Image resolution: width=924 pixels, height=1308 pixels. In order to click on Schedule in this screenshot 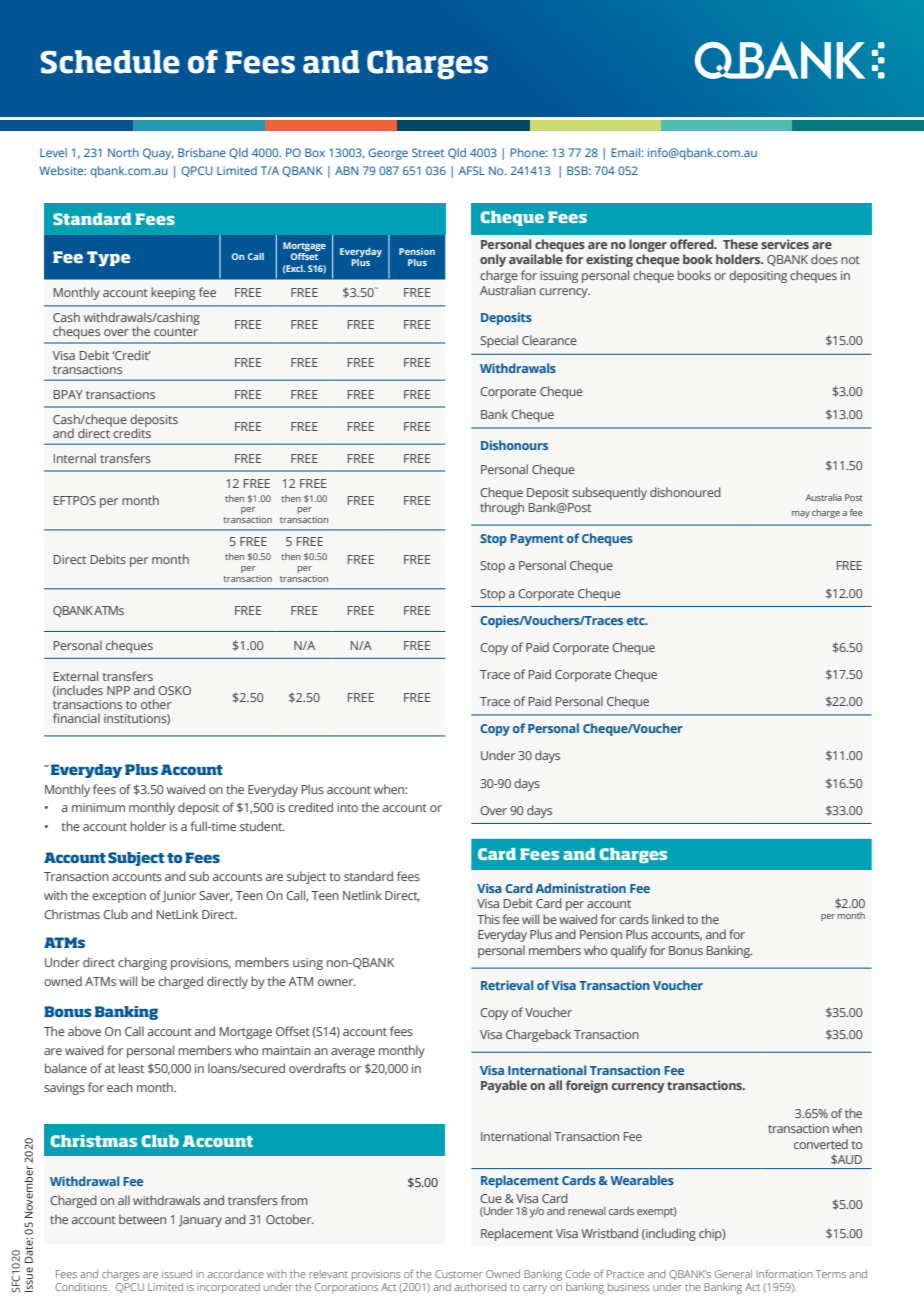, I will do `click(110, 62)`.
